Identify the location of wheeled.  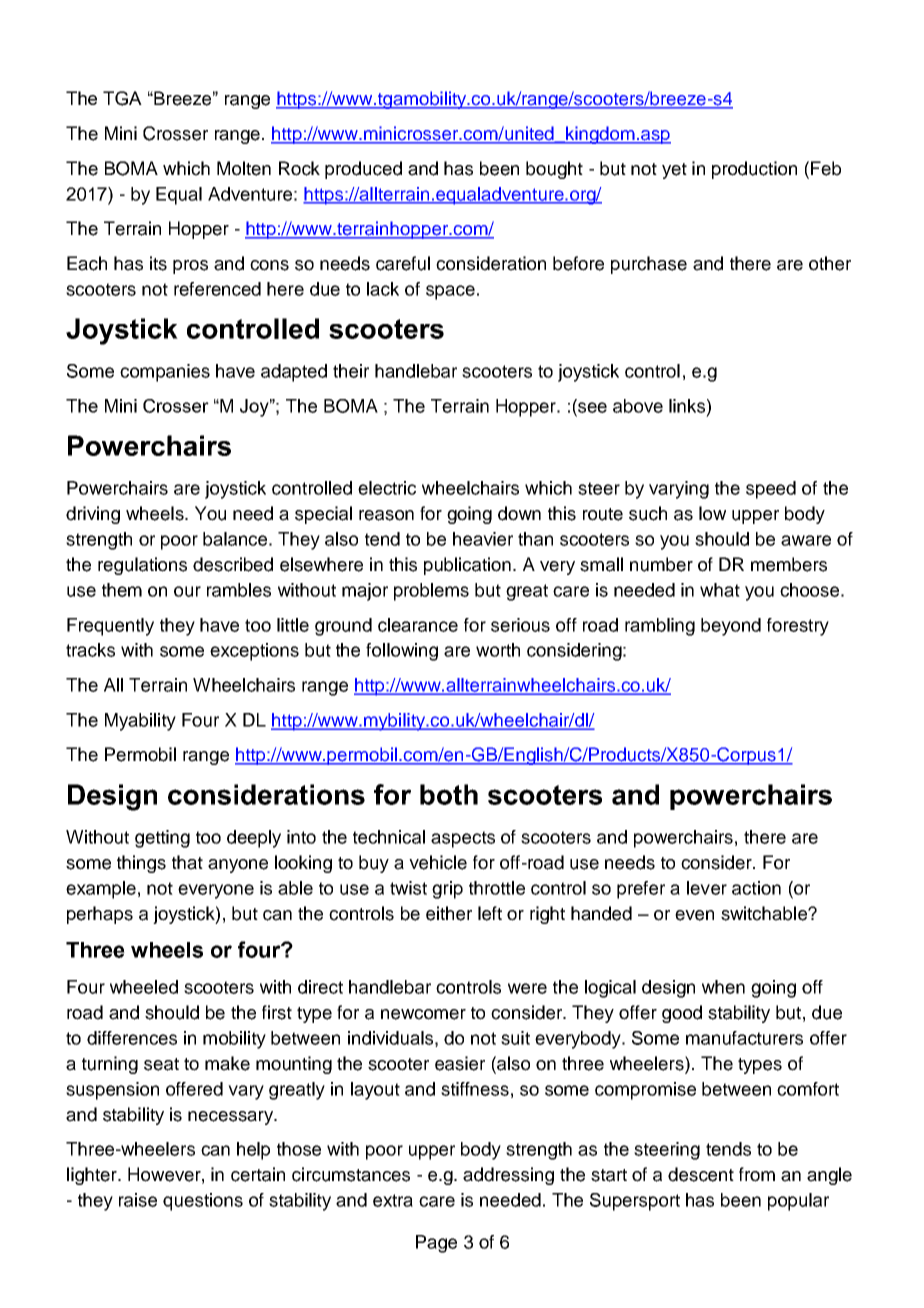
(144, 987).
